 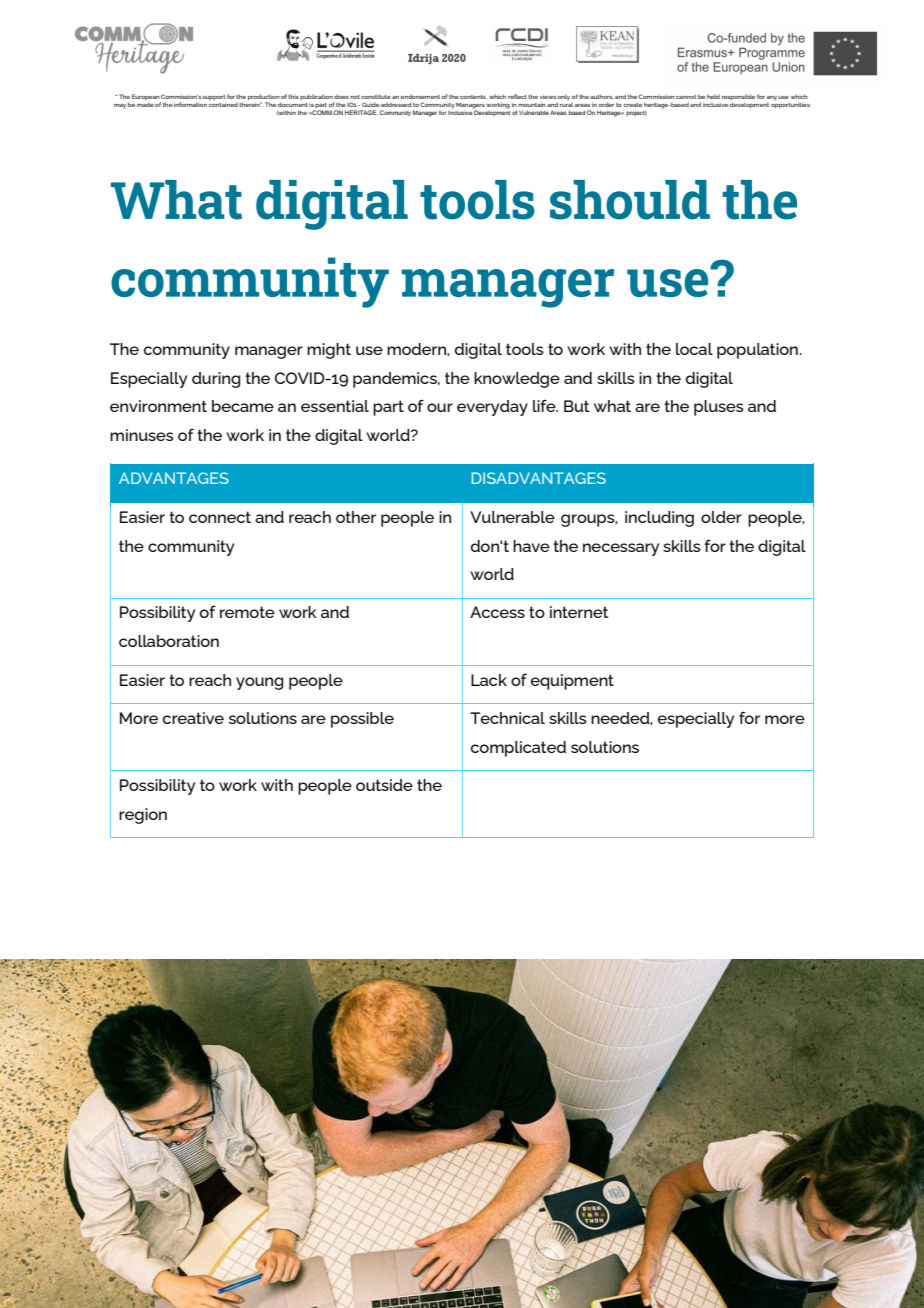 What do you see at coordinates (719, 408) in the screenshot?
I see `pluses` at bounding box center [719, 408].
